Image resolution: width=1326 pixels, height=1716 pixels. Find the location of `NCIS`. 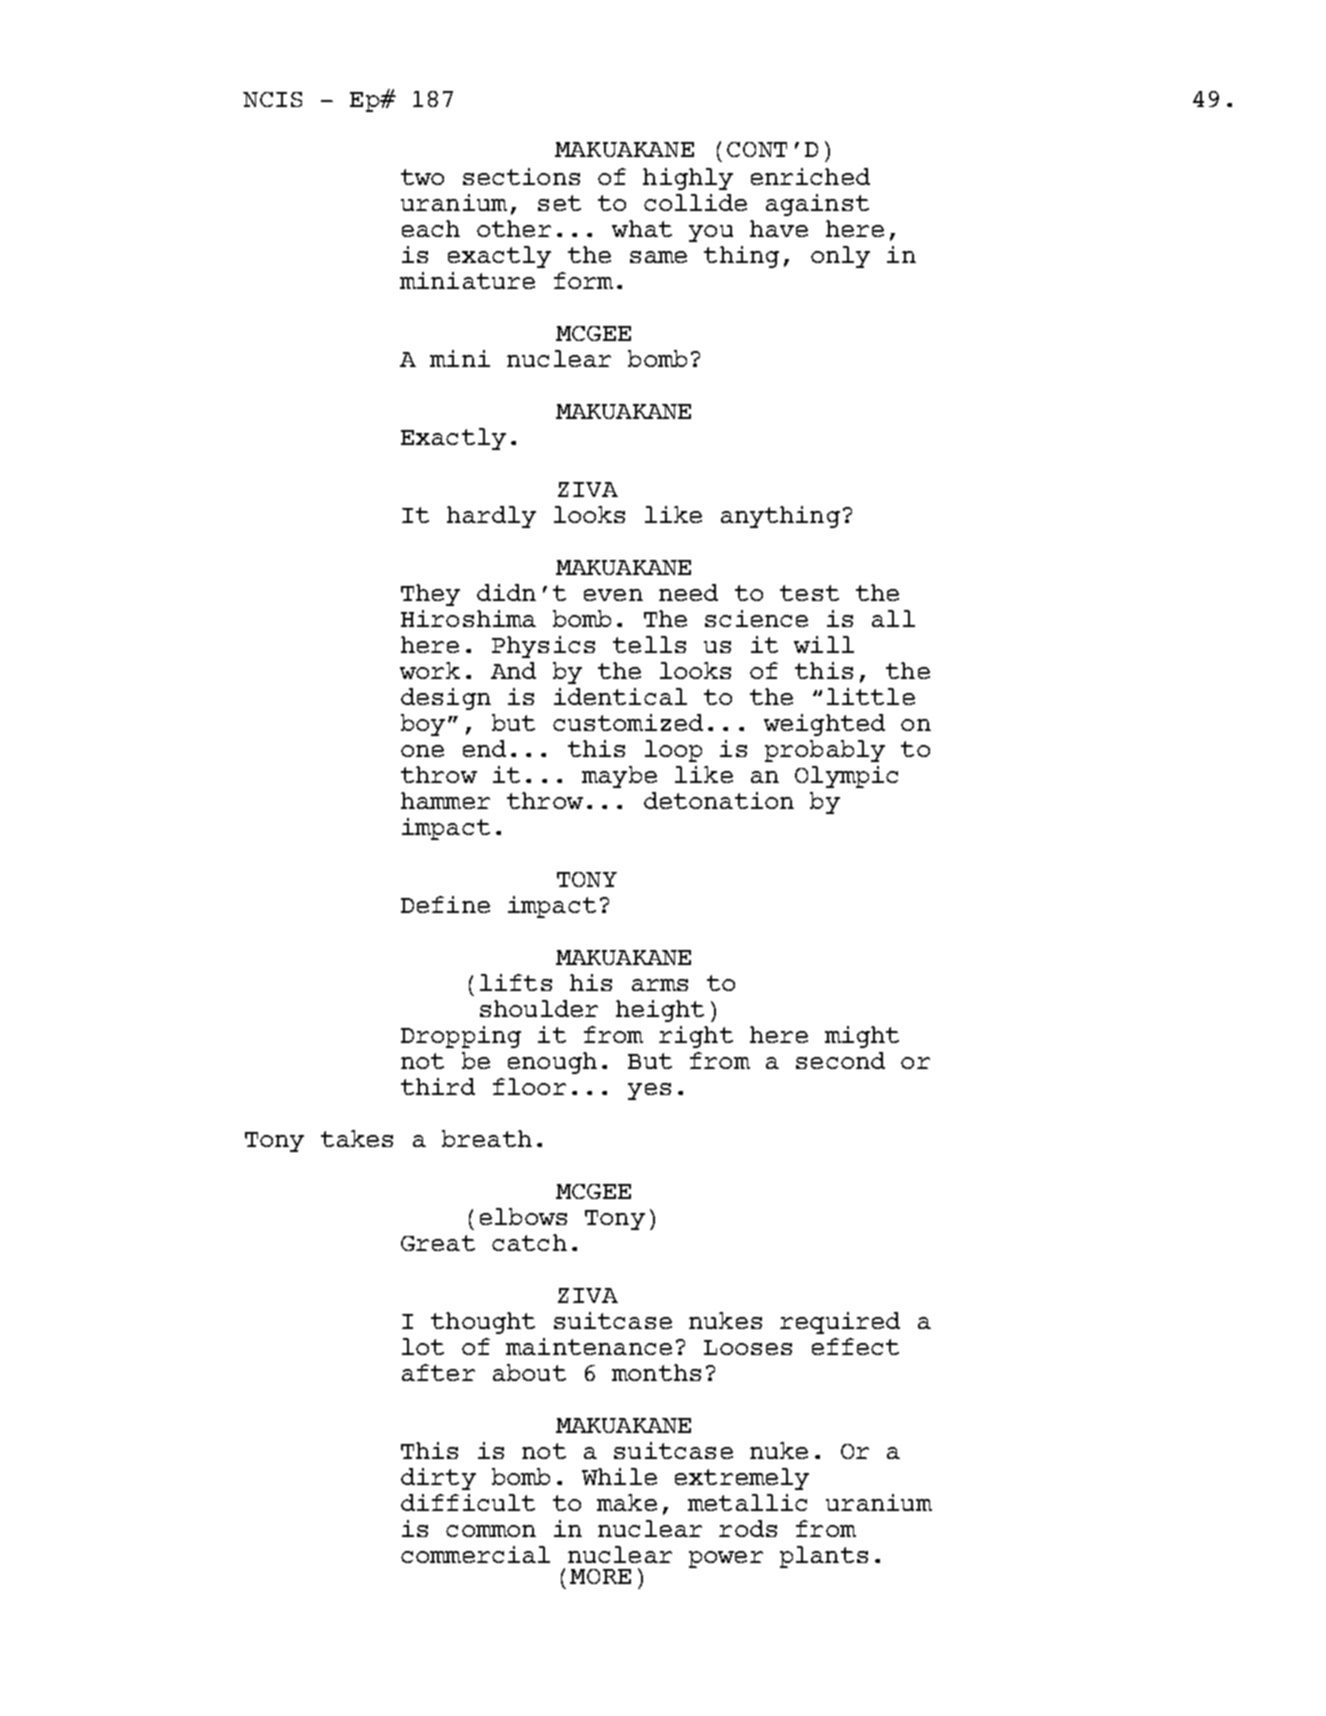

NCIS is located at coordinates (272, 99).
